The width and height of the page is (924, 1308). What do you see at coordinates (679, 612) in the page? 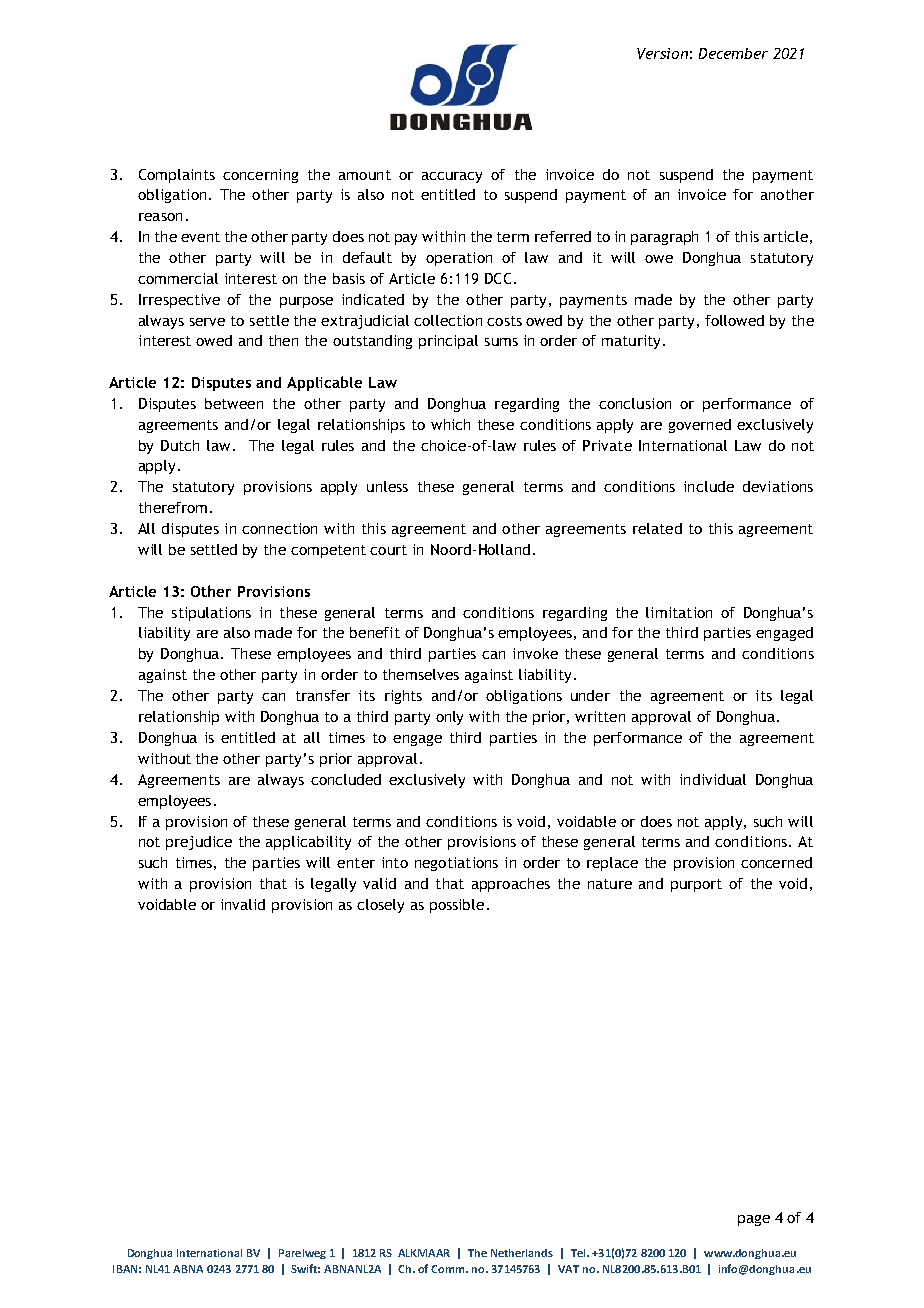
I see `limitation` at bounding box center [679, 612].
